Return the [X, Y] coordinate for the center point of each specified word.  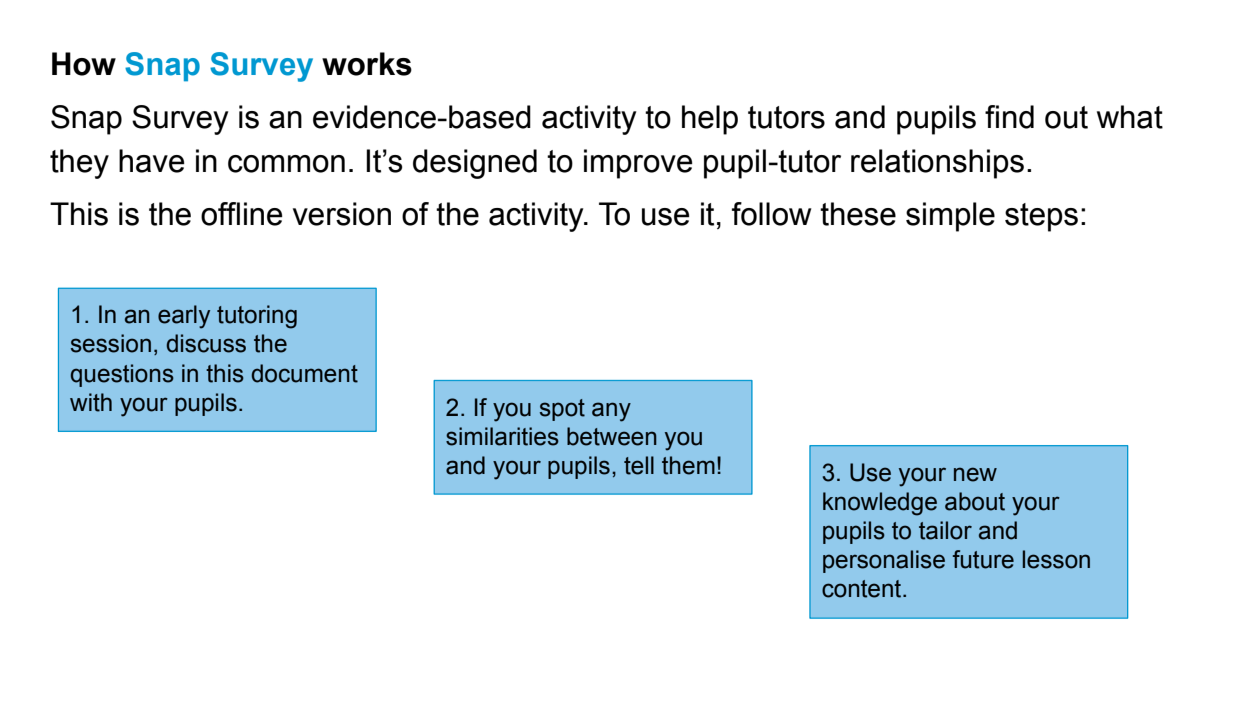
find [1009, 117]
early [184, 317]
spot [562, 410]
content [863, 589]
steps [1041, 217]
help [710, 120]
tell [639, 465]
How [84, 64]
